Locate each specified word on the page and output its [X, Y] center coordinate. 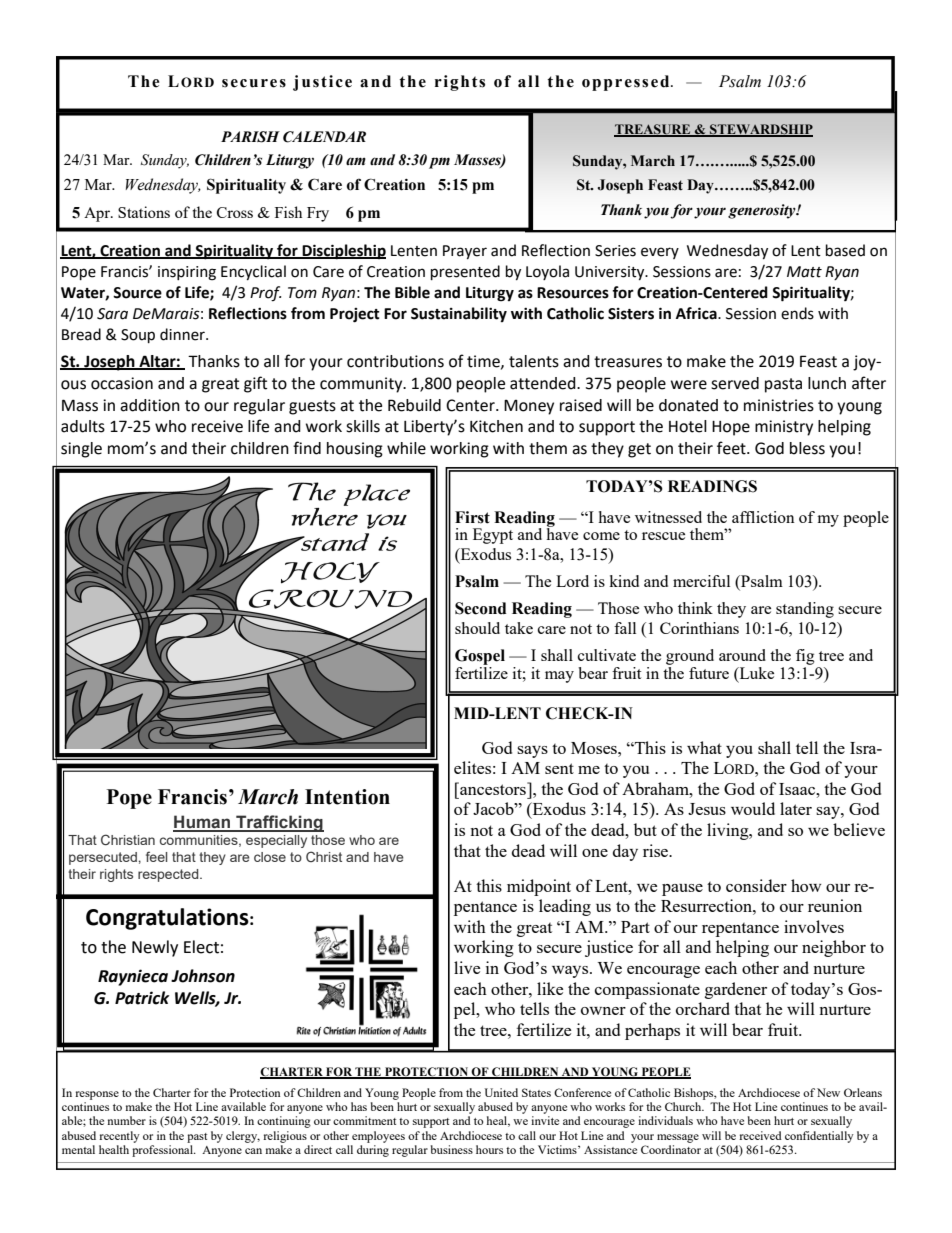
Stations [144, 212]
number [126, 1120]
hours [489, 1149]
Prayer [465, 252]
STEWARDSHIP [760, 130]
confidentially [819, 1137]
